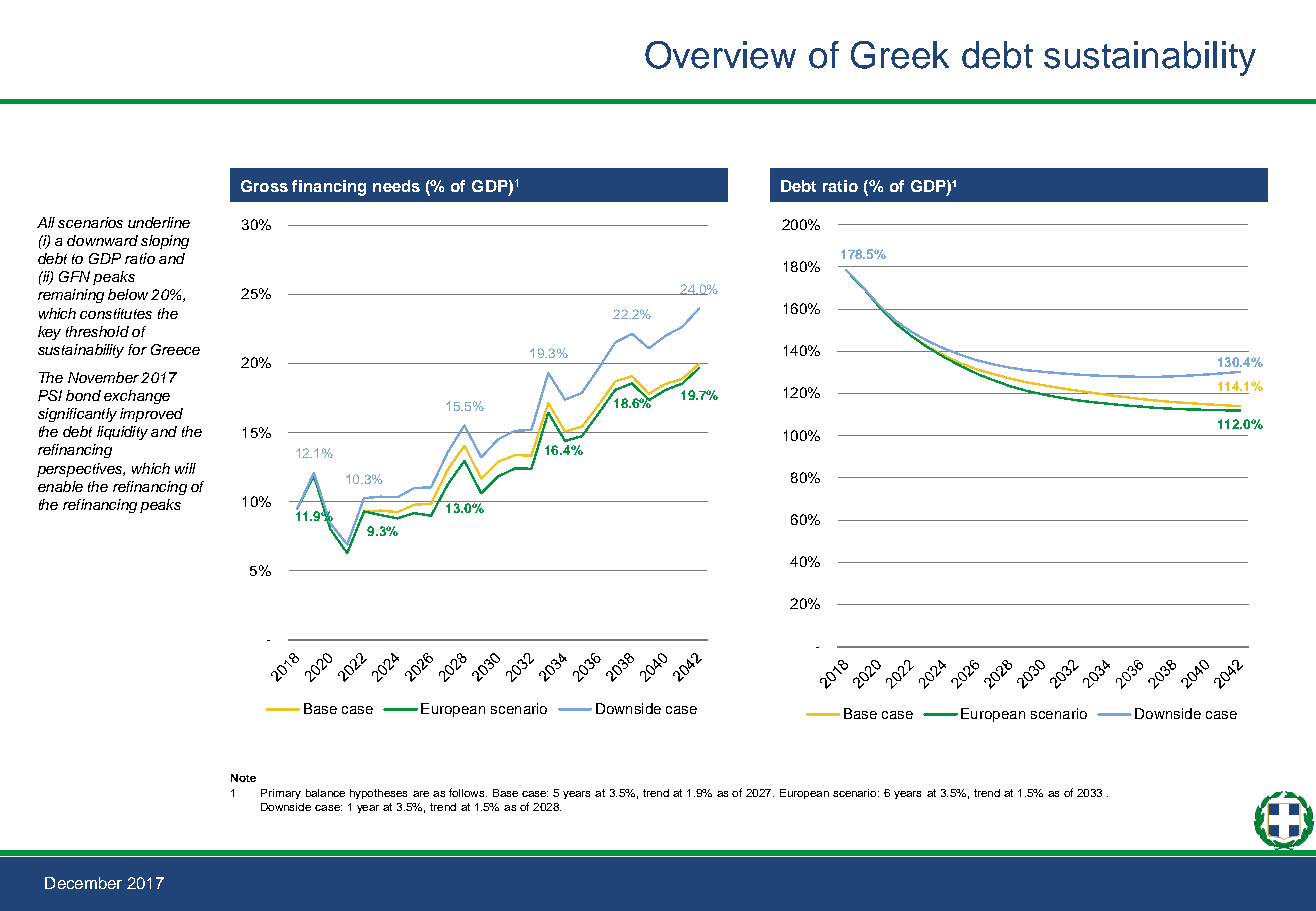 This image has width=1316, height=911. Describe the element at coordinates (175, 349) in the image. I see `Greece` at that location.
